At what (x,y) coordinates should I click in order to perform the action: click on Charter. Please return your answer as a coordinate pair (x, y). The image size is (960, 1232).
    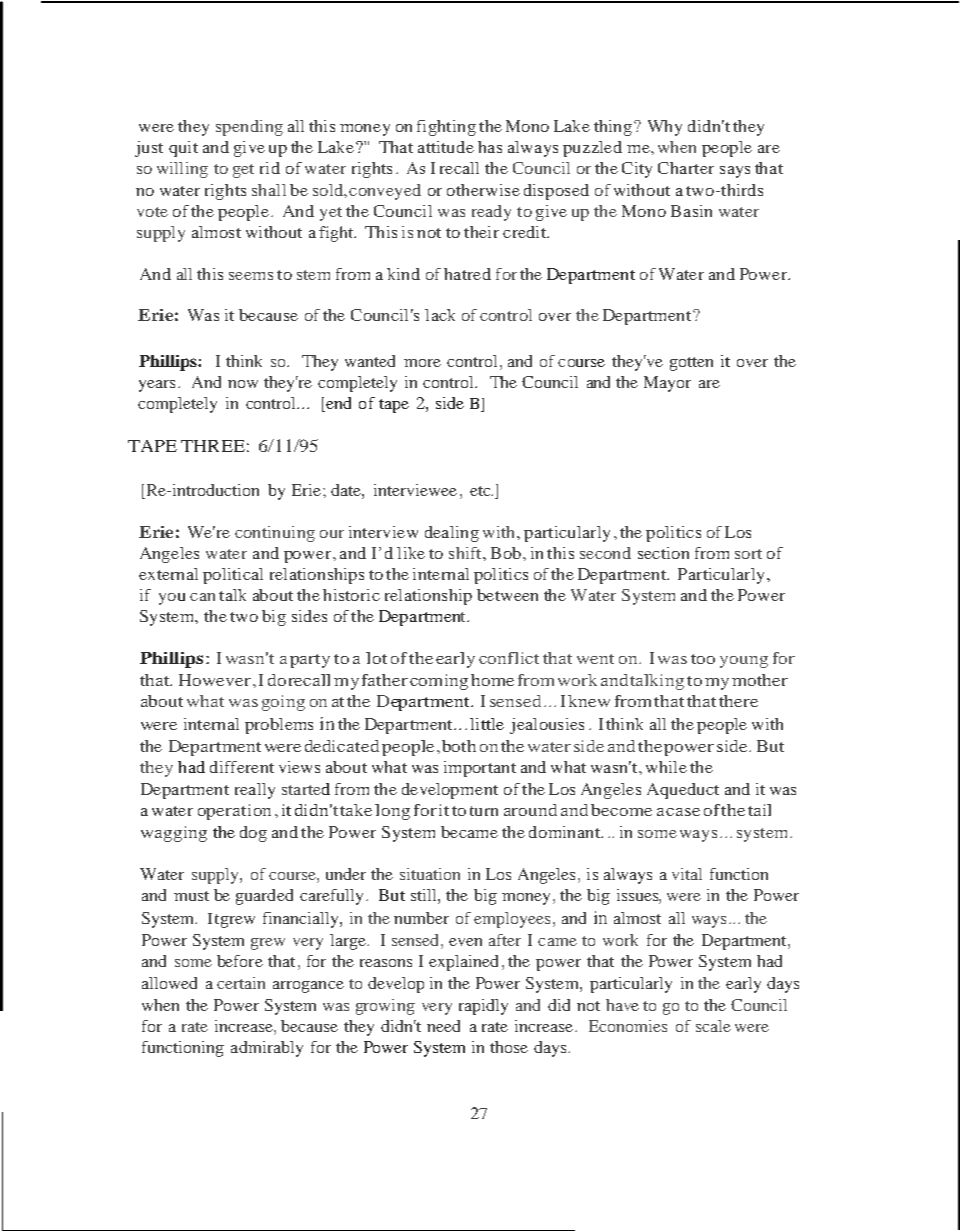
    Looking at the image, I should click on (686, 168).
